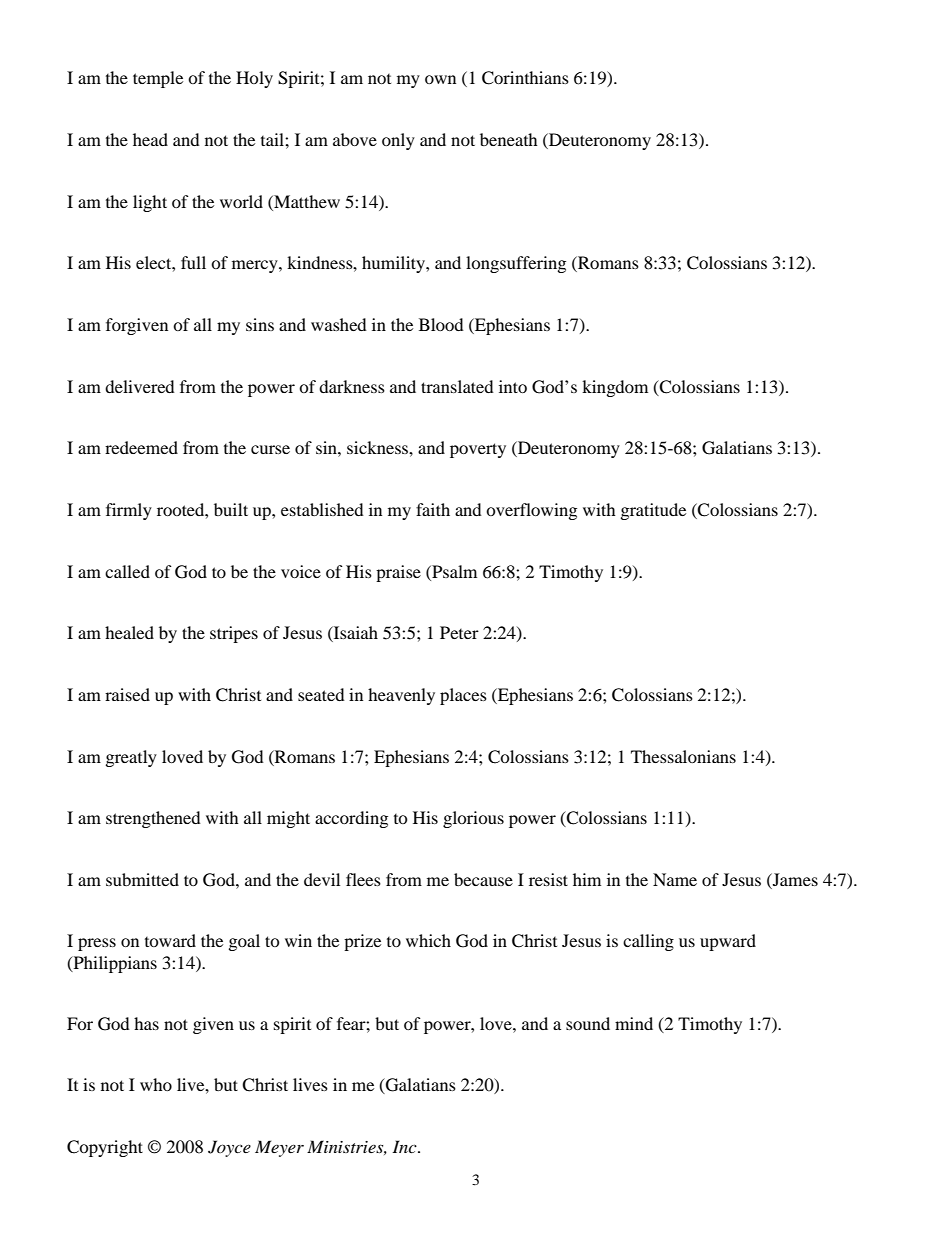  What do you see at coordinates (440, 79) in the image?
I see `own` at bounding box center [440, 79].
